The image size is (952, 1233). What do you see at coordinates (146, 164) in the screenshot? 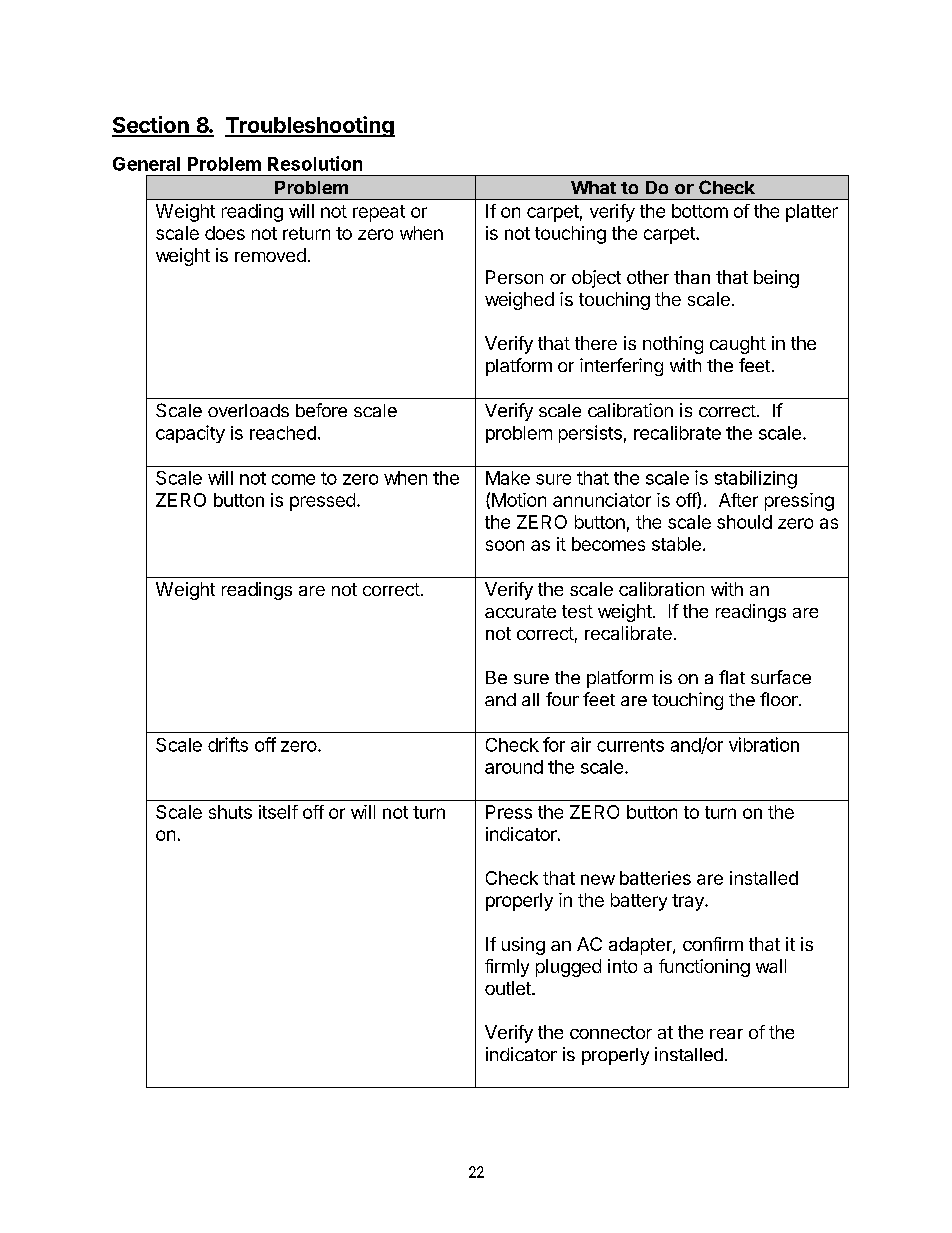
I see `General` at bounding box center [146, 164].
